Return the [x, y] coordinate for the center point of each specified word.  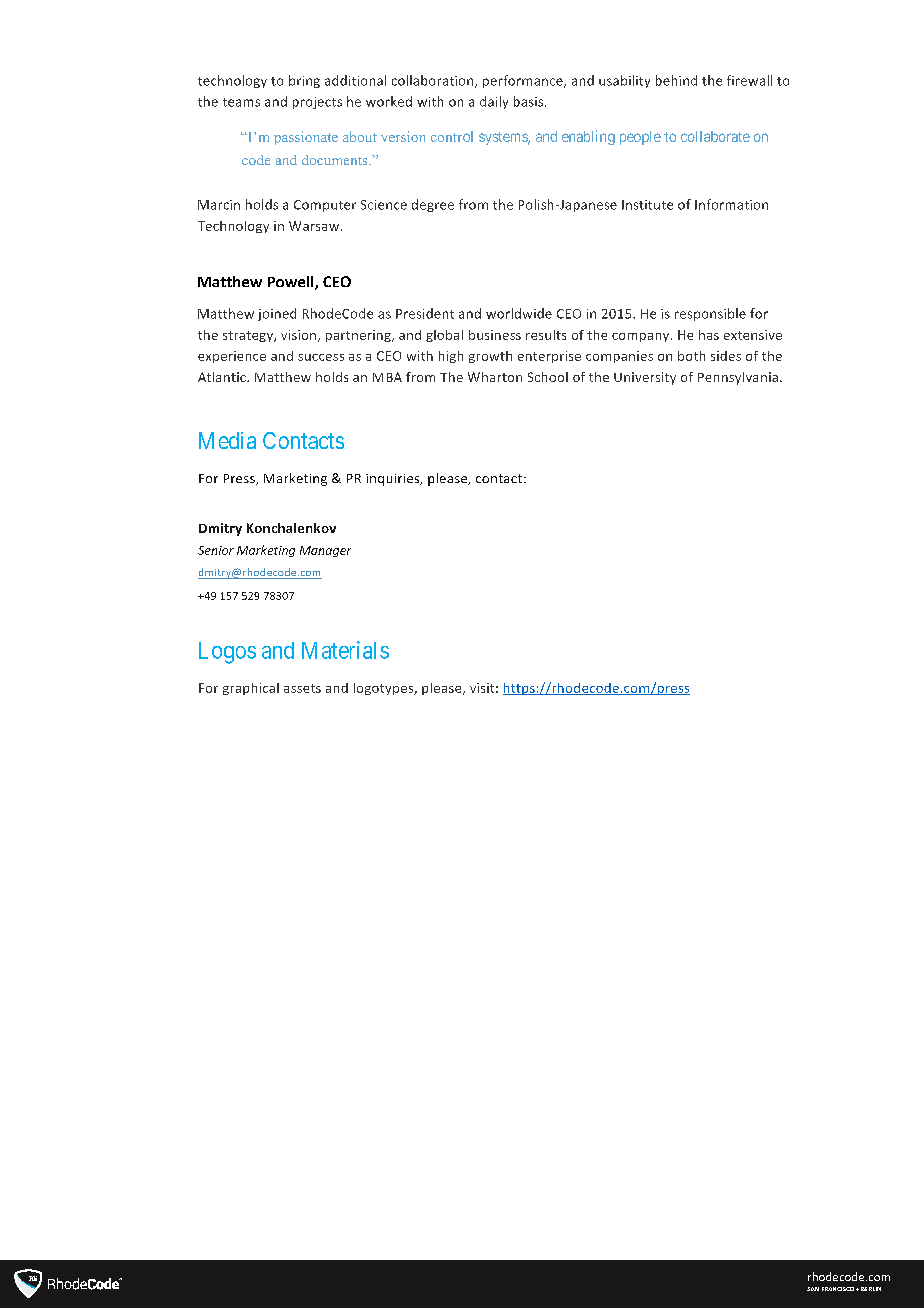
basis [530, 101]
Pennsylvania [738, 378]
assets [302, 688]
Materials [345, 650]
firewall [749, 80]
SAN [813, 1289]
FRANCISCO [838, 1289]
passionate [306, 138]
